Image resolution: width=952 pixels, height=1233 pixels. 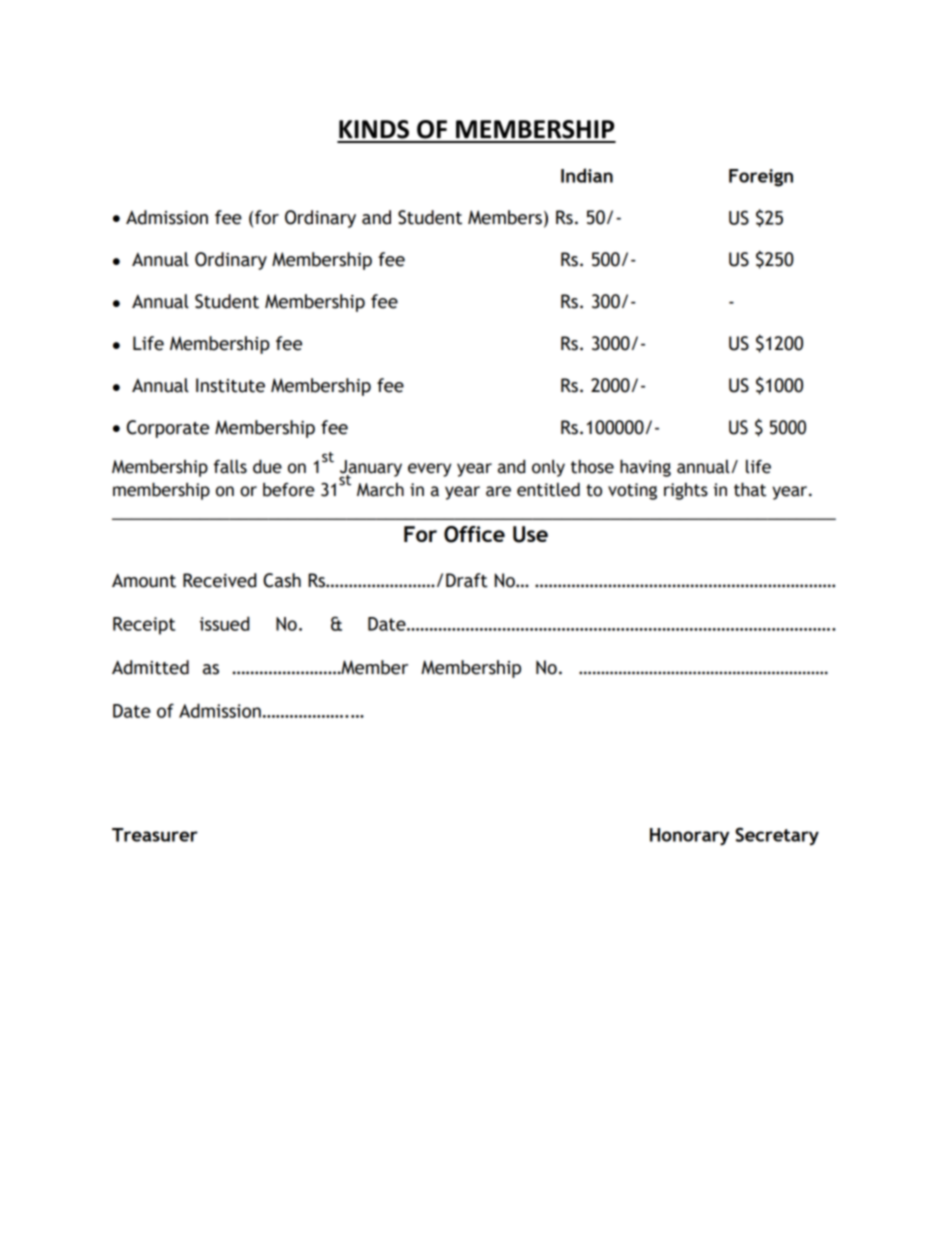 What do you see at coordinates (282, 580) in the screenshot?
I see `Cash` at bounding box center [282, 580].
